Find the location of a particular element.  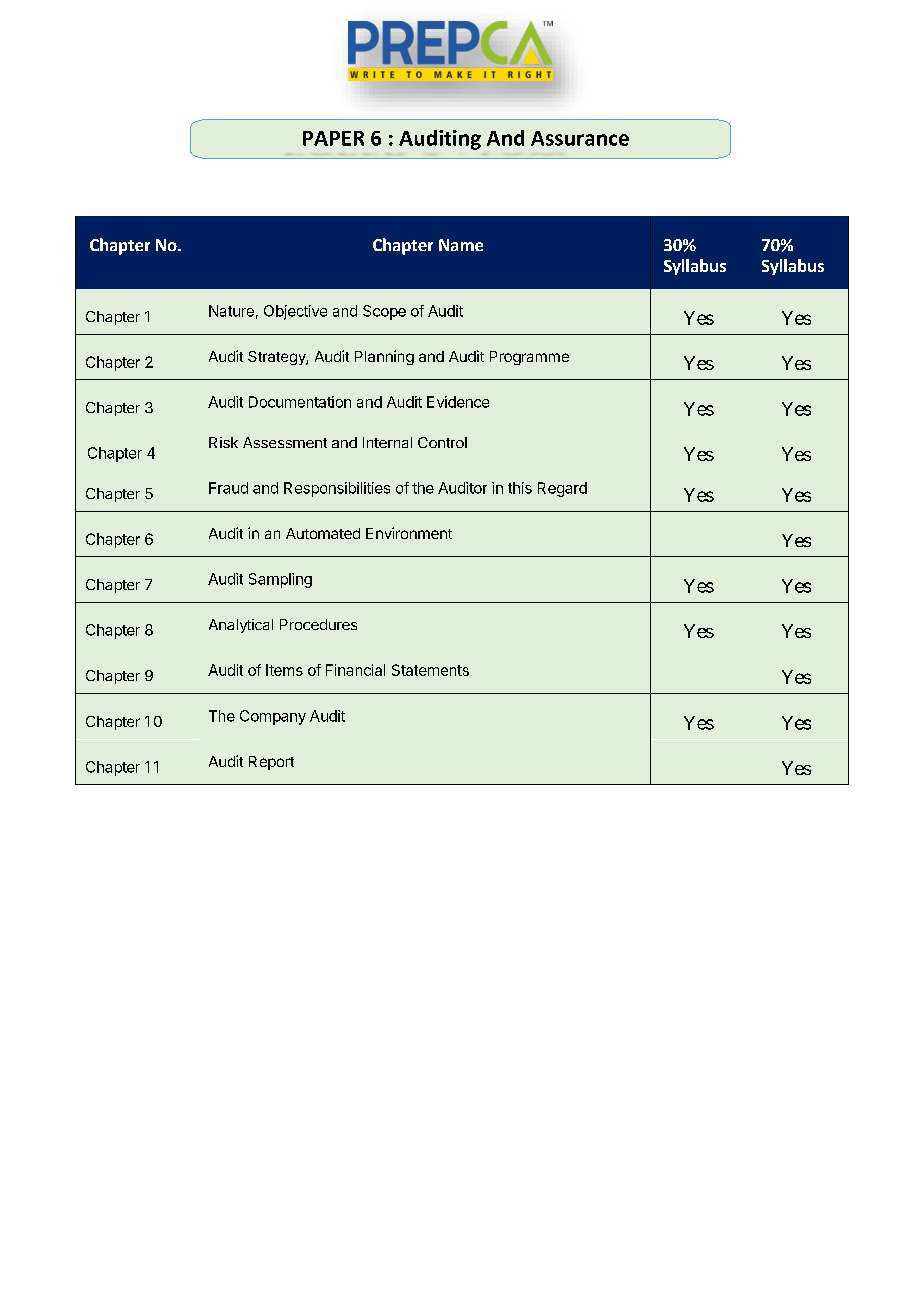

Name is located at coordinates (461, 245).
